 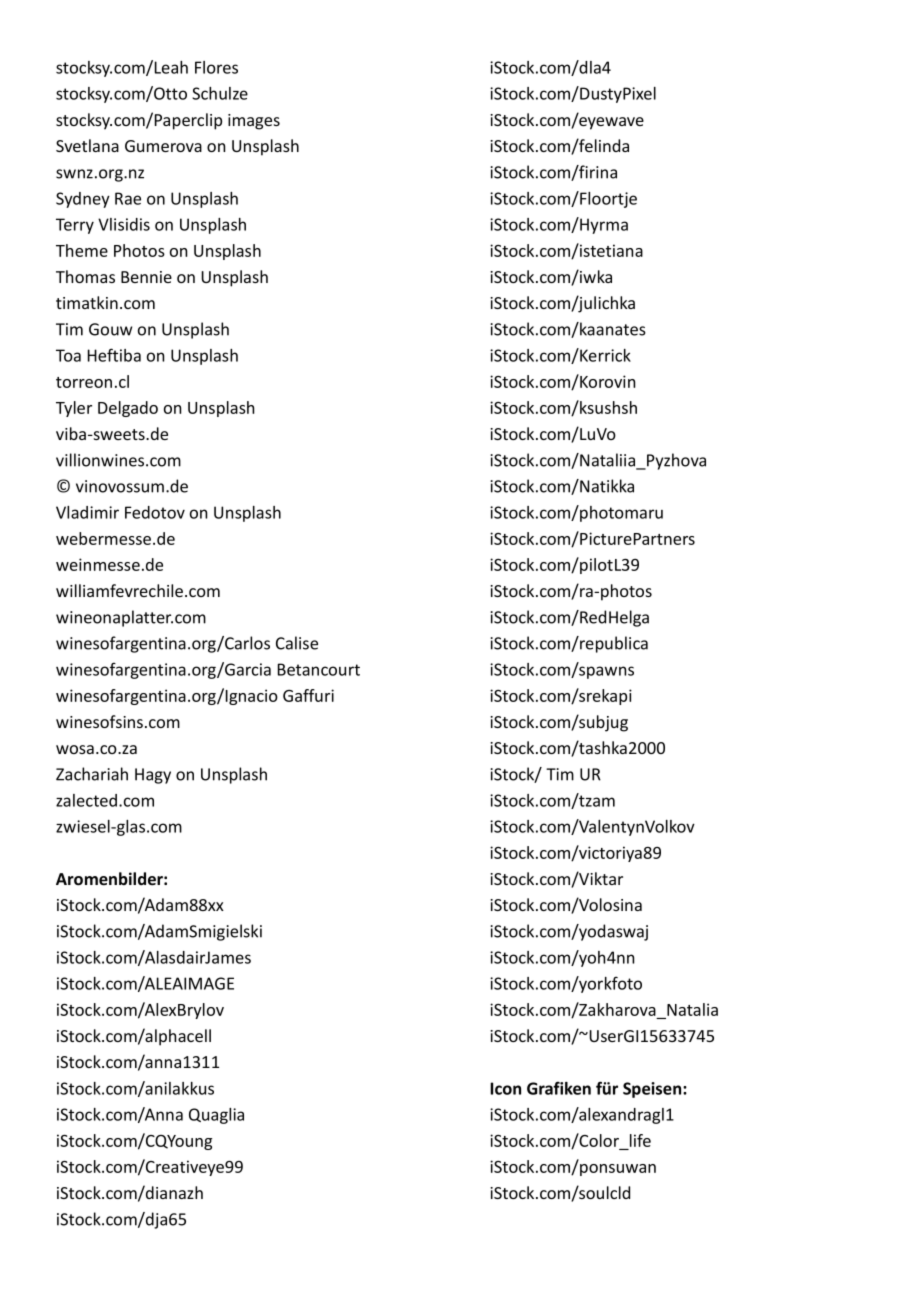 What do you see at coordinates (87, 512) in the screenshot?
I see `Vladimir` at bounding box center [87, 512].
